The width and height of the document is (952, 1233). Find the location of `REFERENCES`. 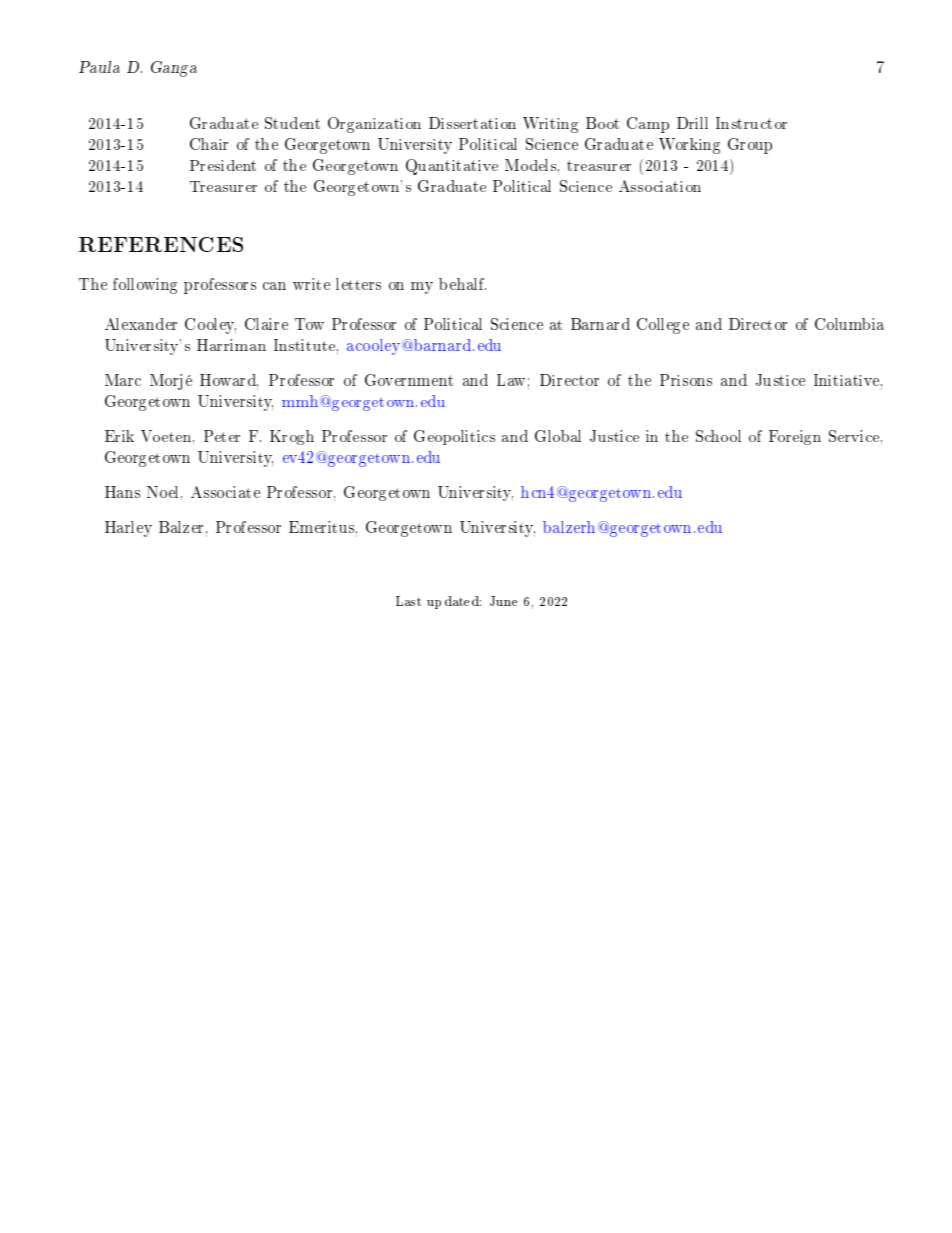

REFERENCES is located at coordinates (161, 244).
